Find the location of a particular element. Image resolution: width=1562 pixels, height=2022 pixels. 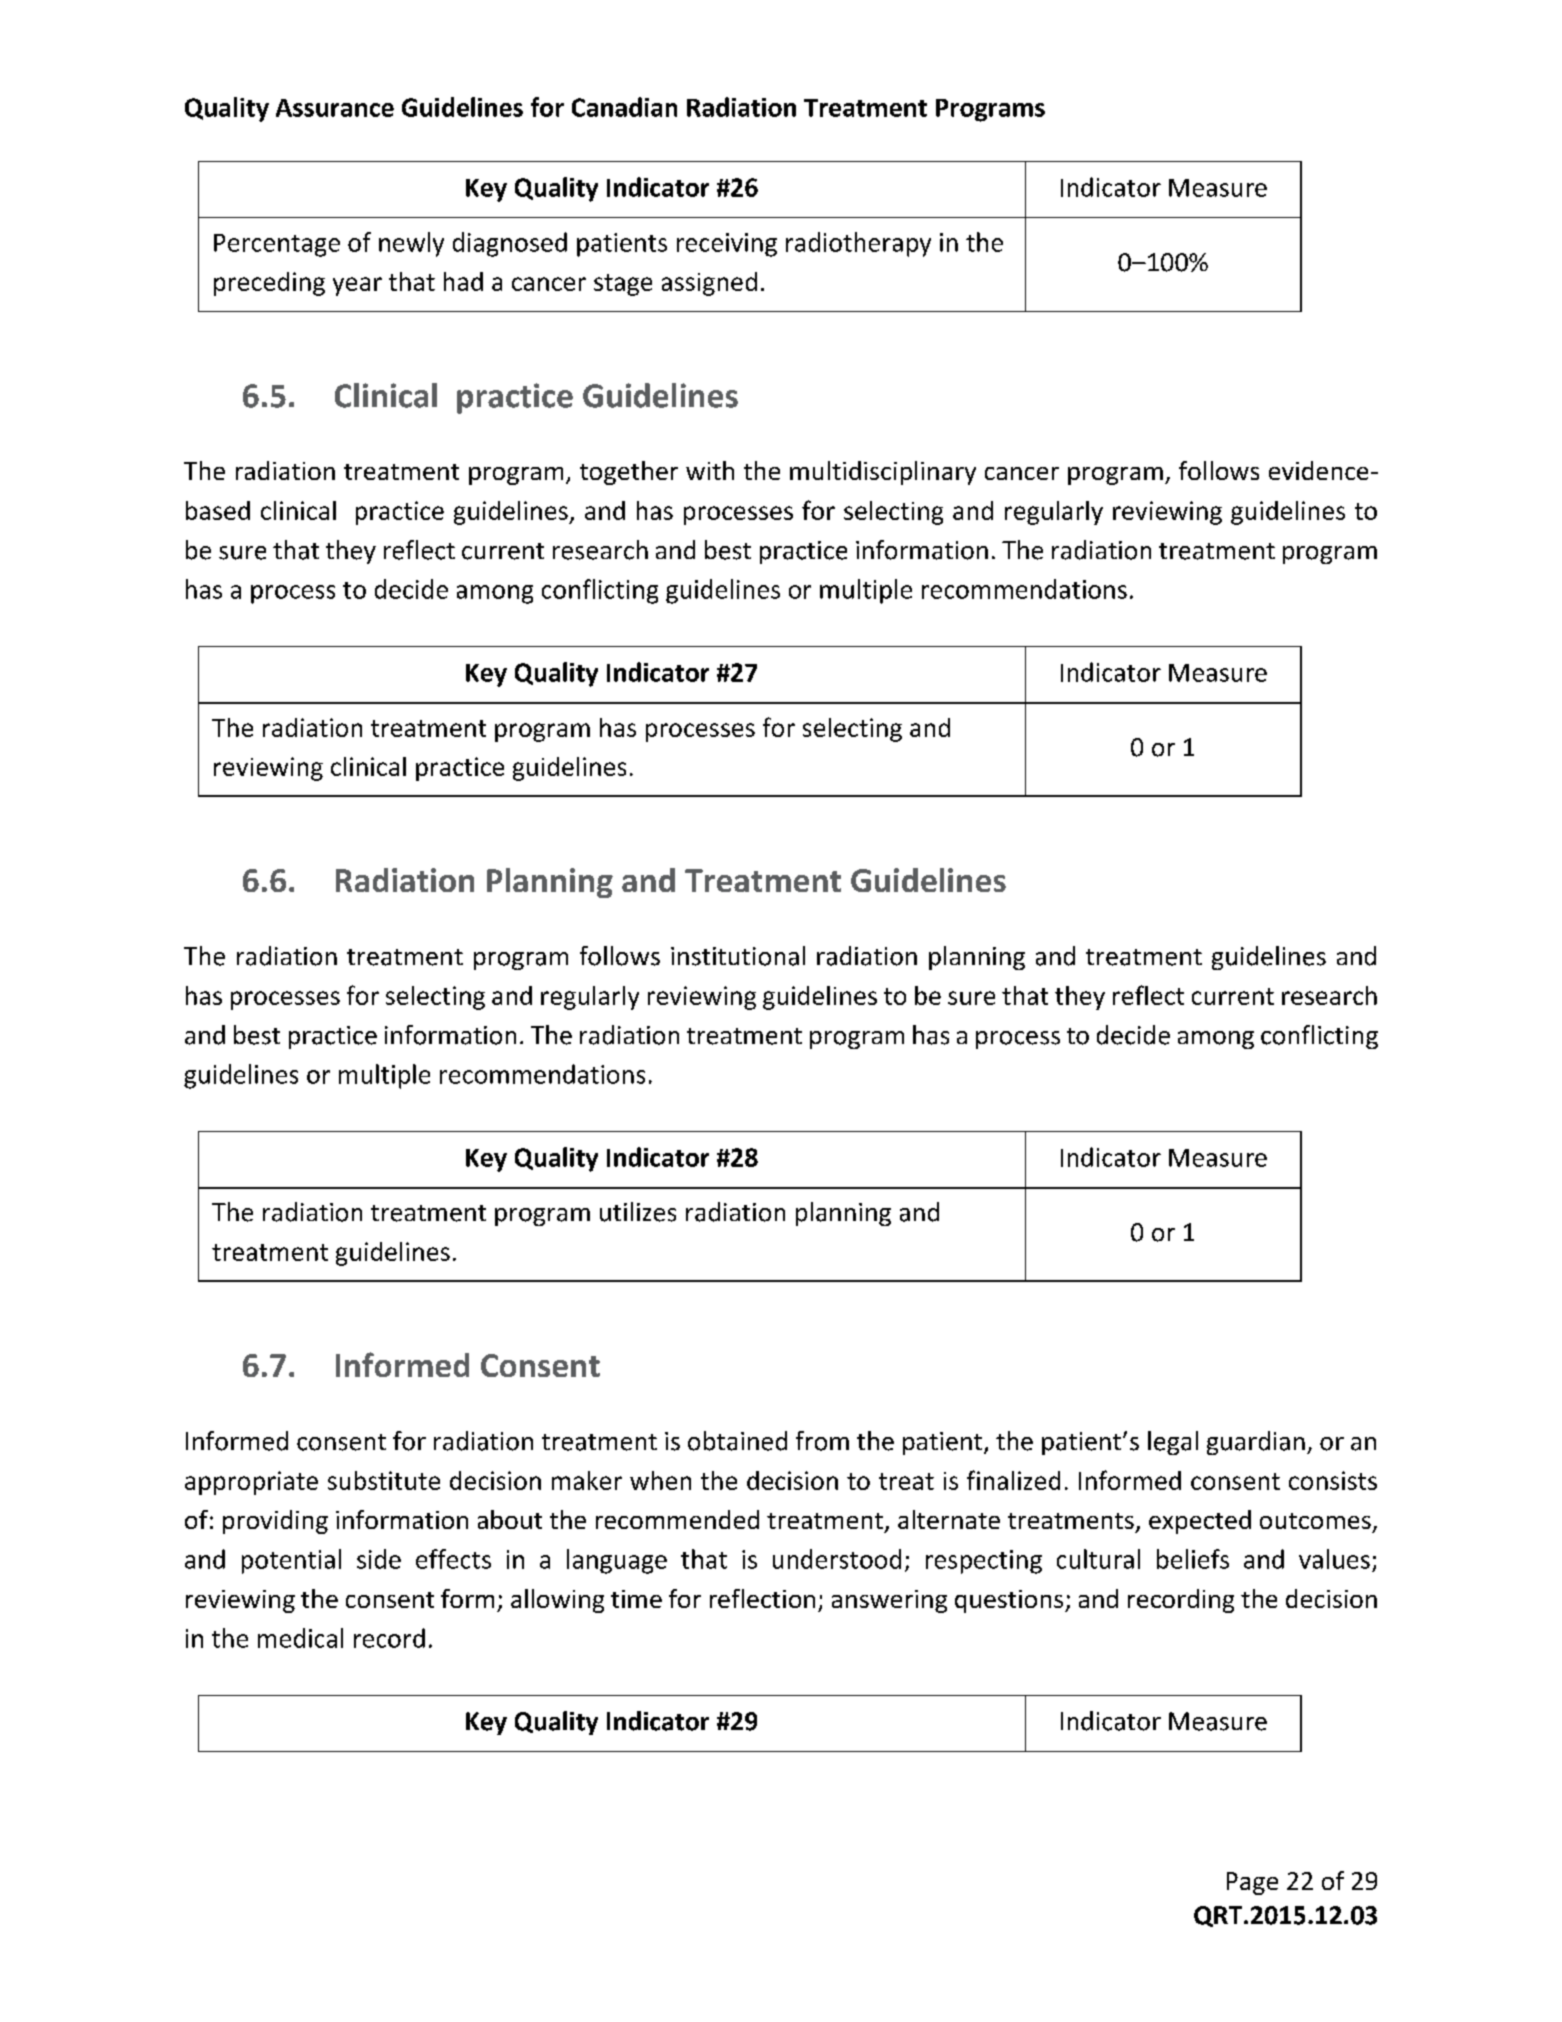

Page is located at coordinates (1252, 1883).
